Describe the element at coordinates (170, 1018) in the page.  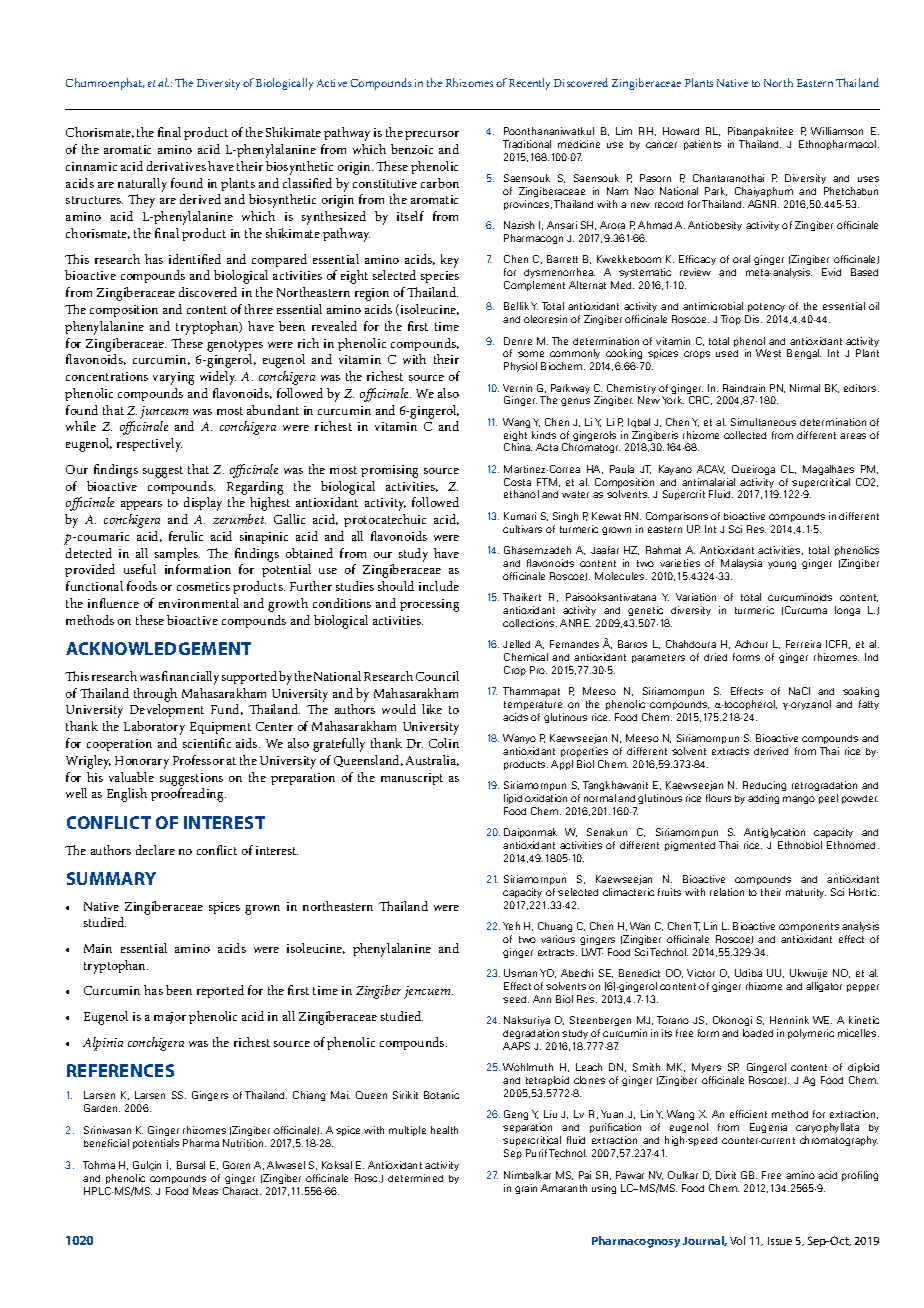
I see `major` at that location.
